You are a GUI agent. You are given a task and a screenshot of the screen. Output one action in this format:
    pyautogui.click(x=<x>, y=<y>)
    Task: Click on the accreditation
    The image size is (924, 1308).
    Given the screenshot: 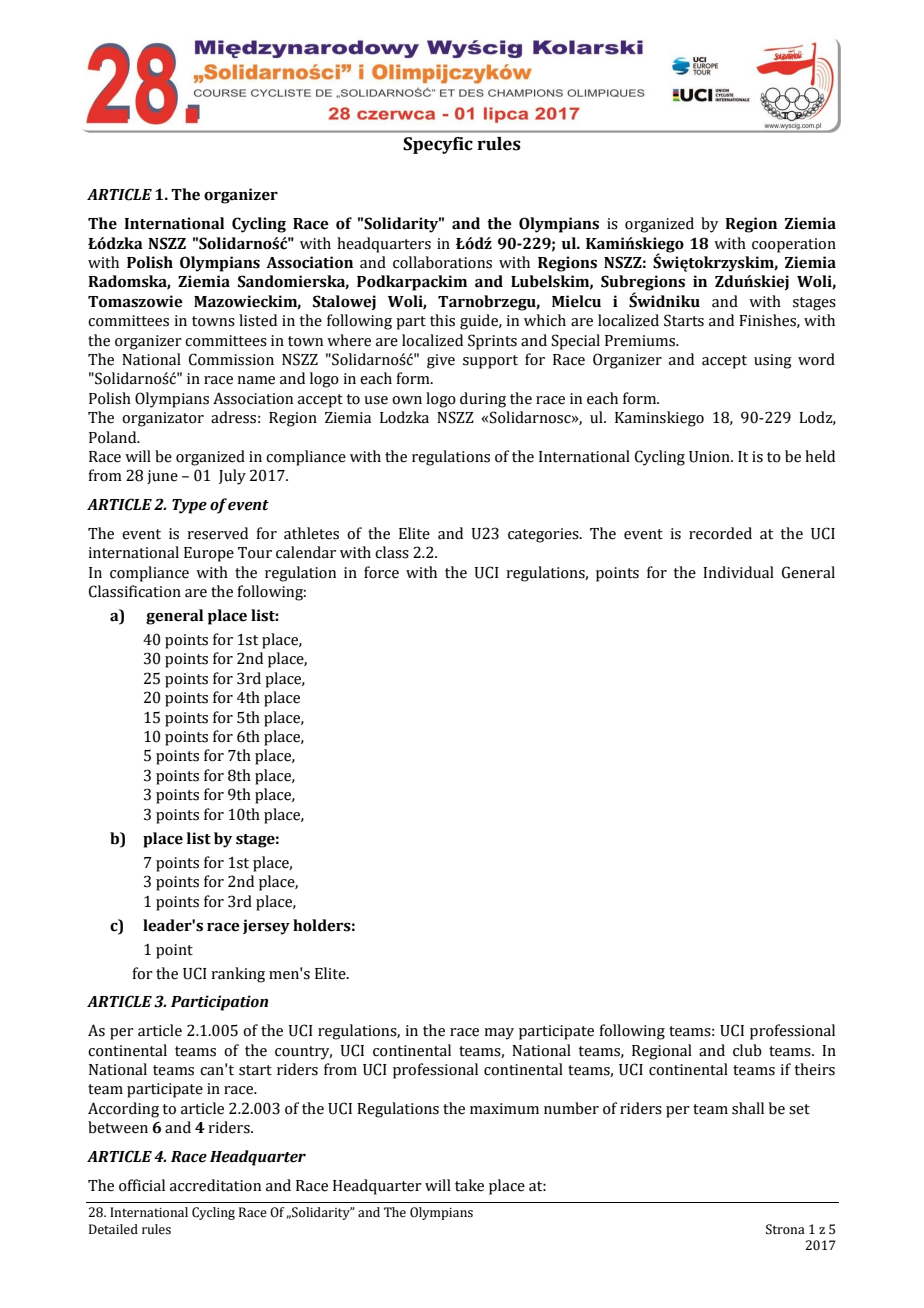 What is the action you would take?
    pyautogui.click(x=215, y=1185)
